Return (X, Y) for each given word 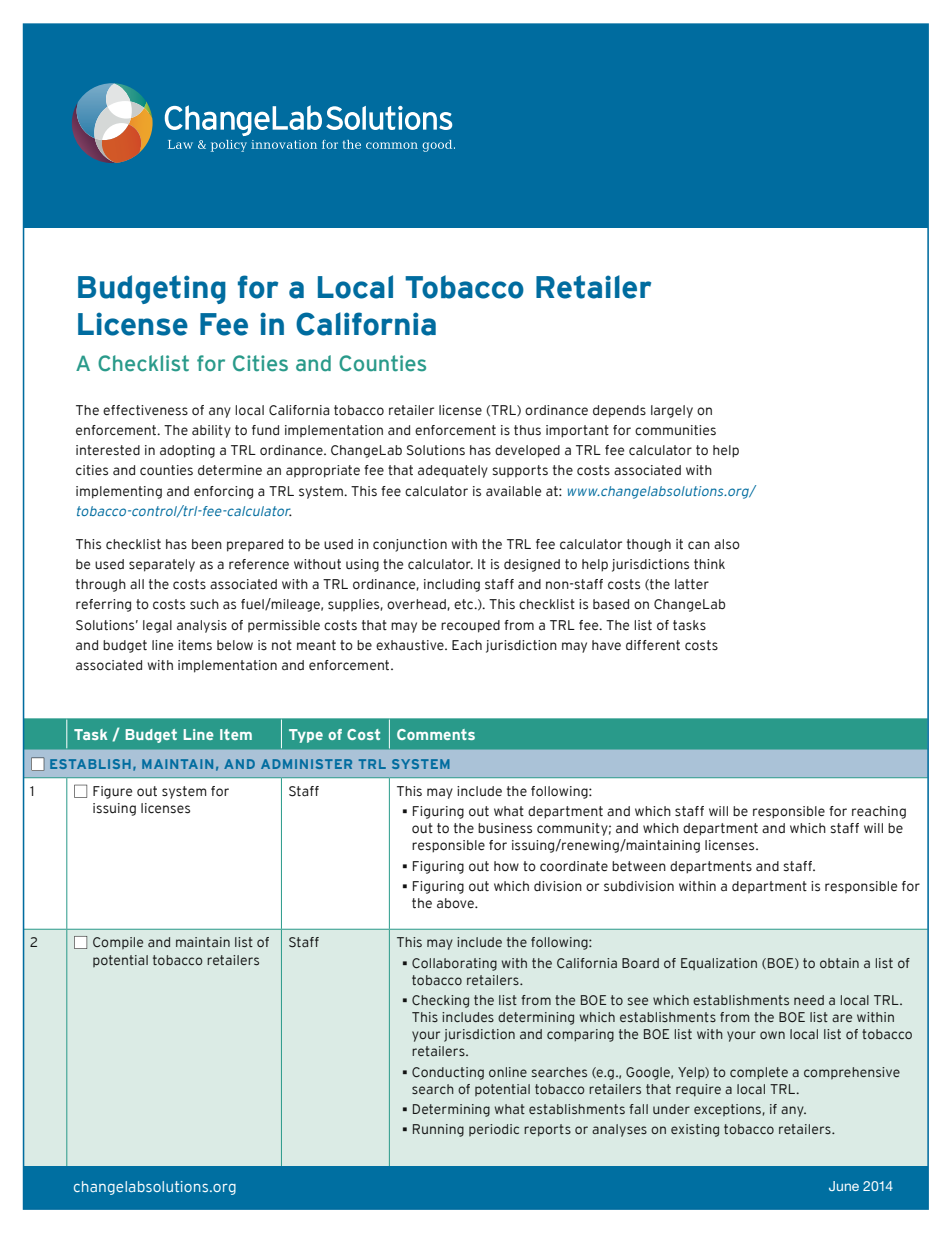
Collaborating (454, 964)
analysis (202, 626)
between (639, 866)
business (505, 828)
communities (675, 430)
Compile (118, 943)
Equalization (719, 964)
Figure (112, 792)
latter (692, 584)
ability (211, 431)
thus (527, 430)
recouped (470, 626)
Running (438, 1130)
